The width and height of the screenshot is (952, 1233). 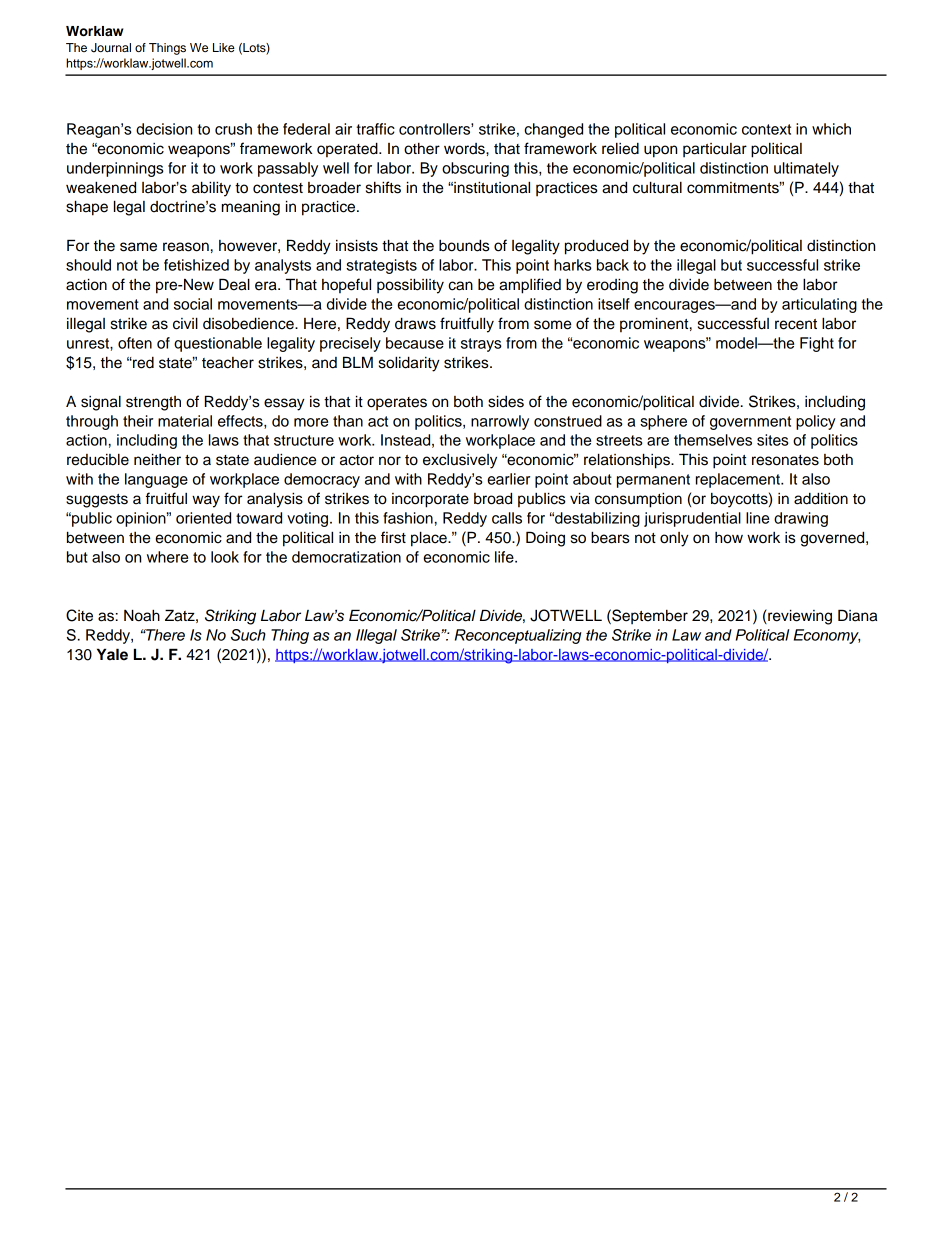 I want to click on ultimately, so click(x=806, y=169).
